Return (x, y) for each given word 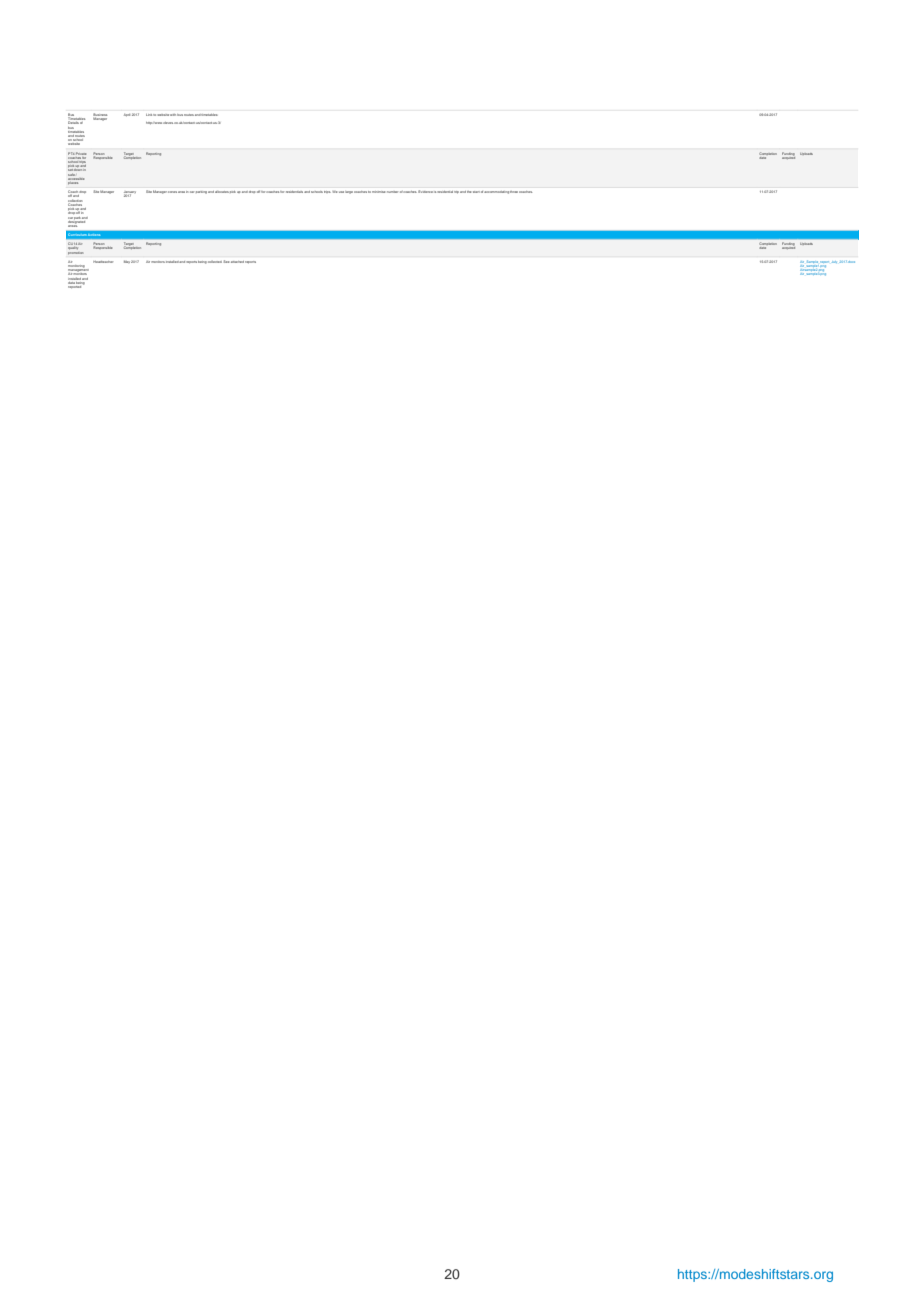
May (127, 262)
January (130, 193)
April (127, 115)
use (341, 192)
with (173, 115)
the (469, 192)
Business (100, 116)
